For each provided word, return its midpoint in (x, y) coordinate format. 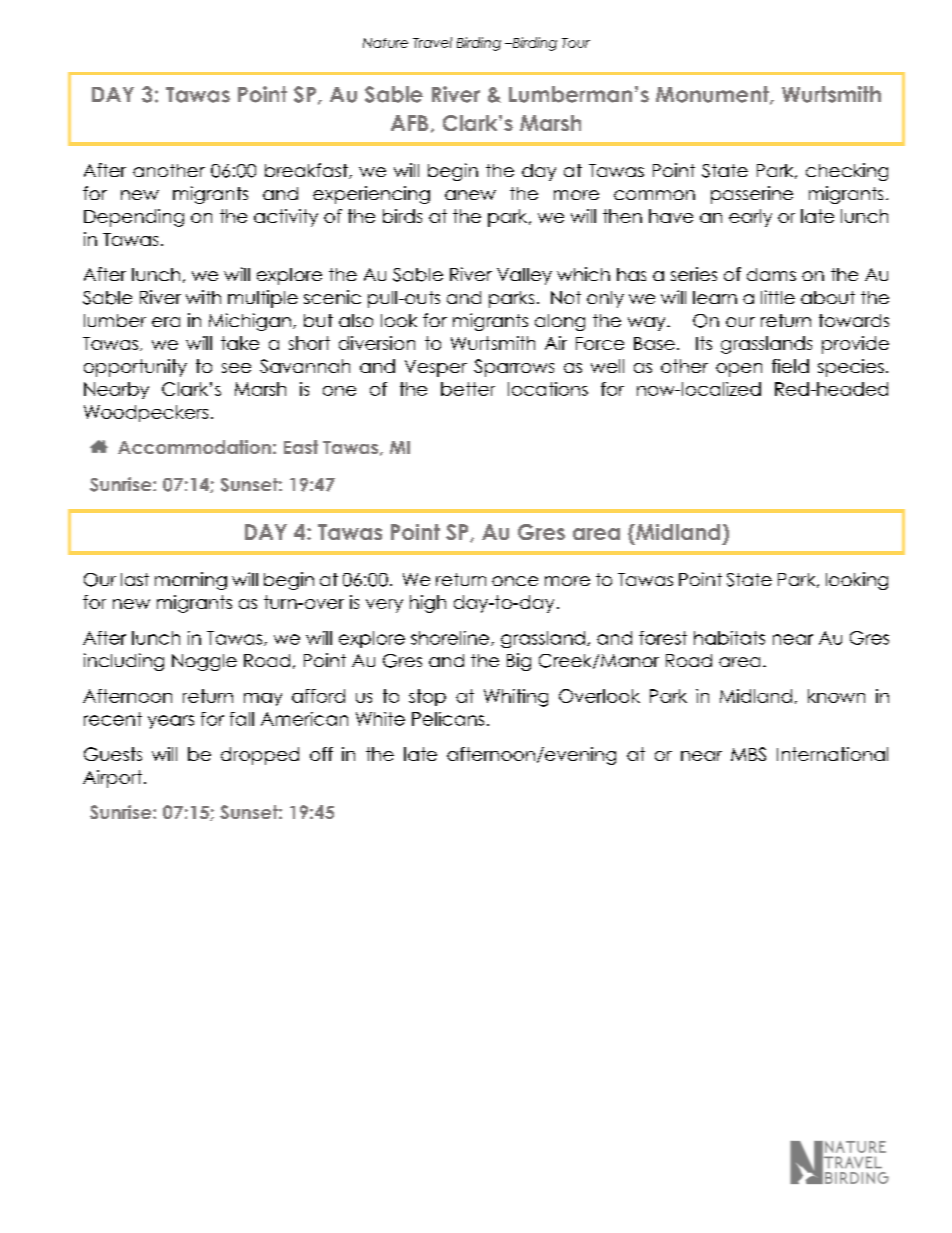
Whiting (516, 698)
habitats (729, 638)
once (515, 581)
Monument (713, 95)
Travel (432, 42)
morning (191, 581)
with (203, 297)
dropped (260, 756)
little (778, 297)
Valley (524, 276)
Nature (385, 43)
